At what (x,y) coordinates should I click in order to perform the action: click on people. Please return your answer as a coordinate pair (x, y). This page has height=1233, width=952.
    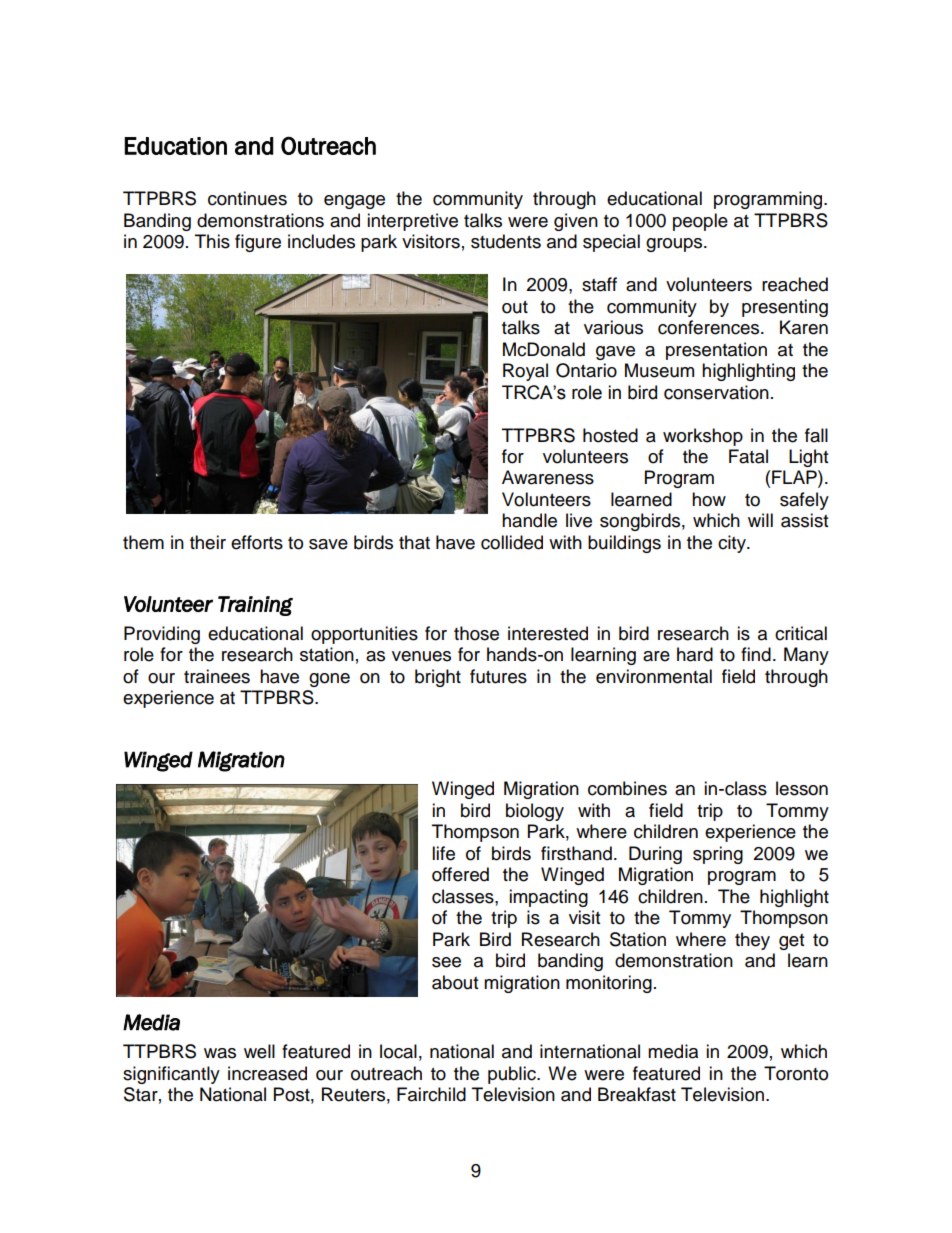
    Looking at the image, I should click on (700, 222).
